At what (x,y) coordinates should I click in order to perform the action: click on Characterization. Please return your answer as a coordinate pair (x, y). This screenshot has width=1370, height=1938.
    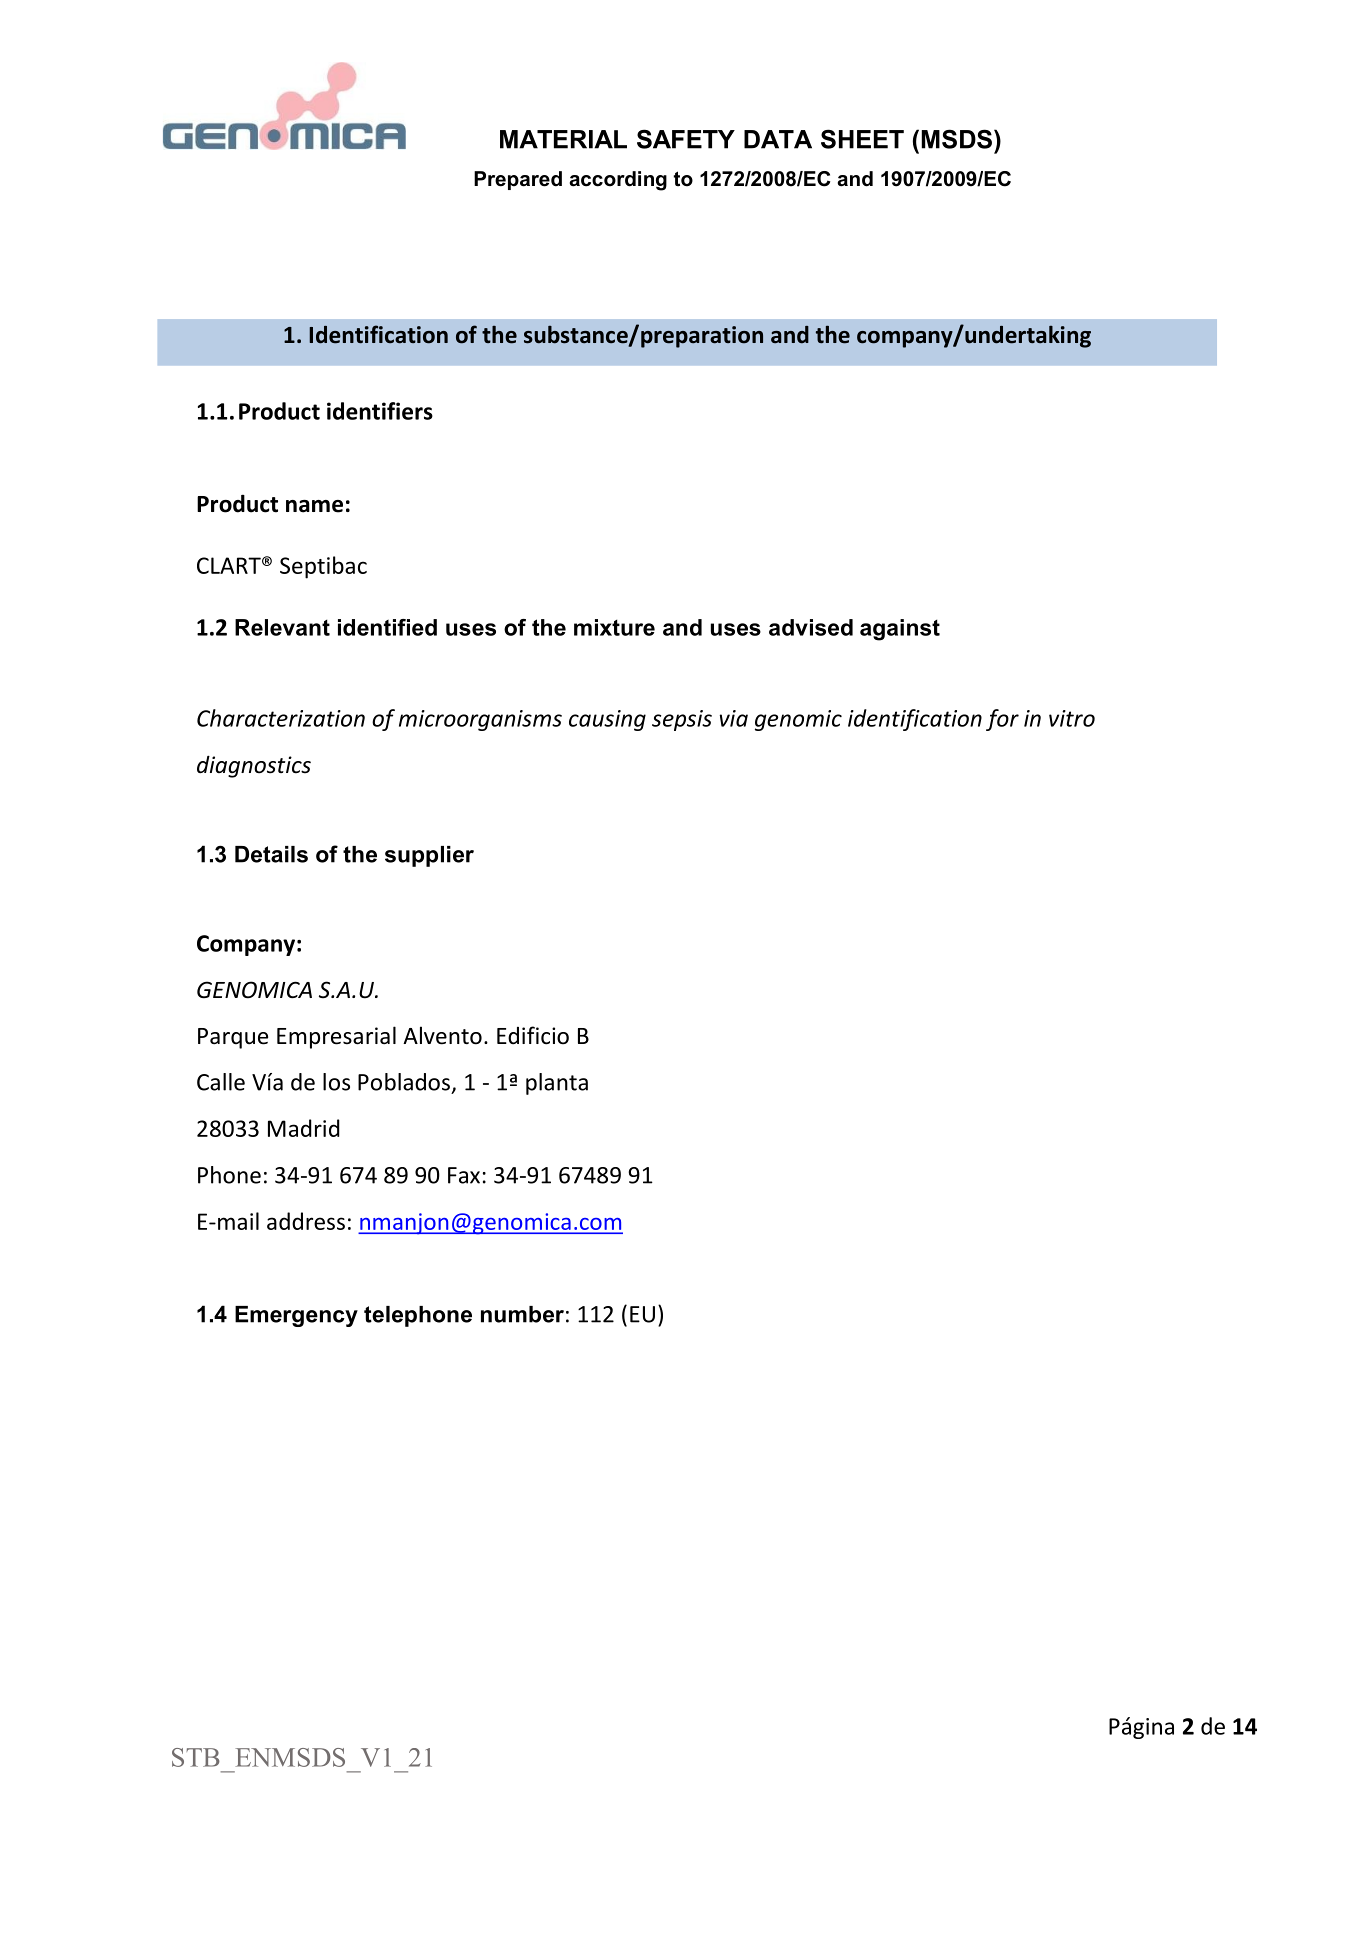
    Looking at the image, I should click on (281, 718).
